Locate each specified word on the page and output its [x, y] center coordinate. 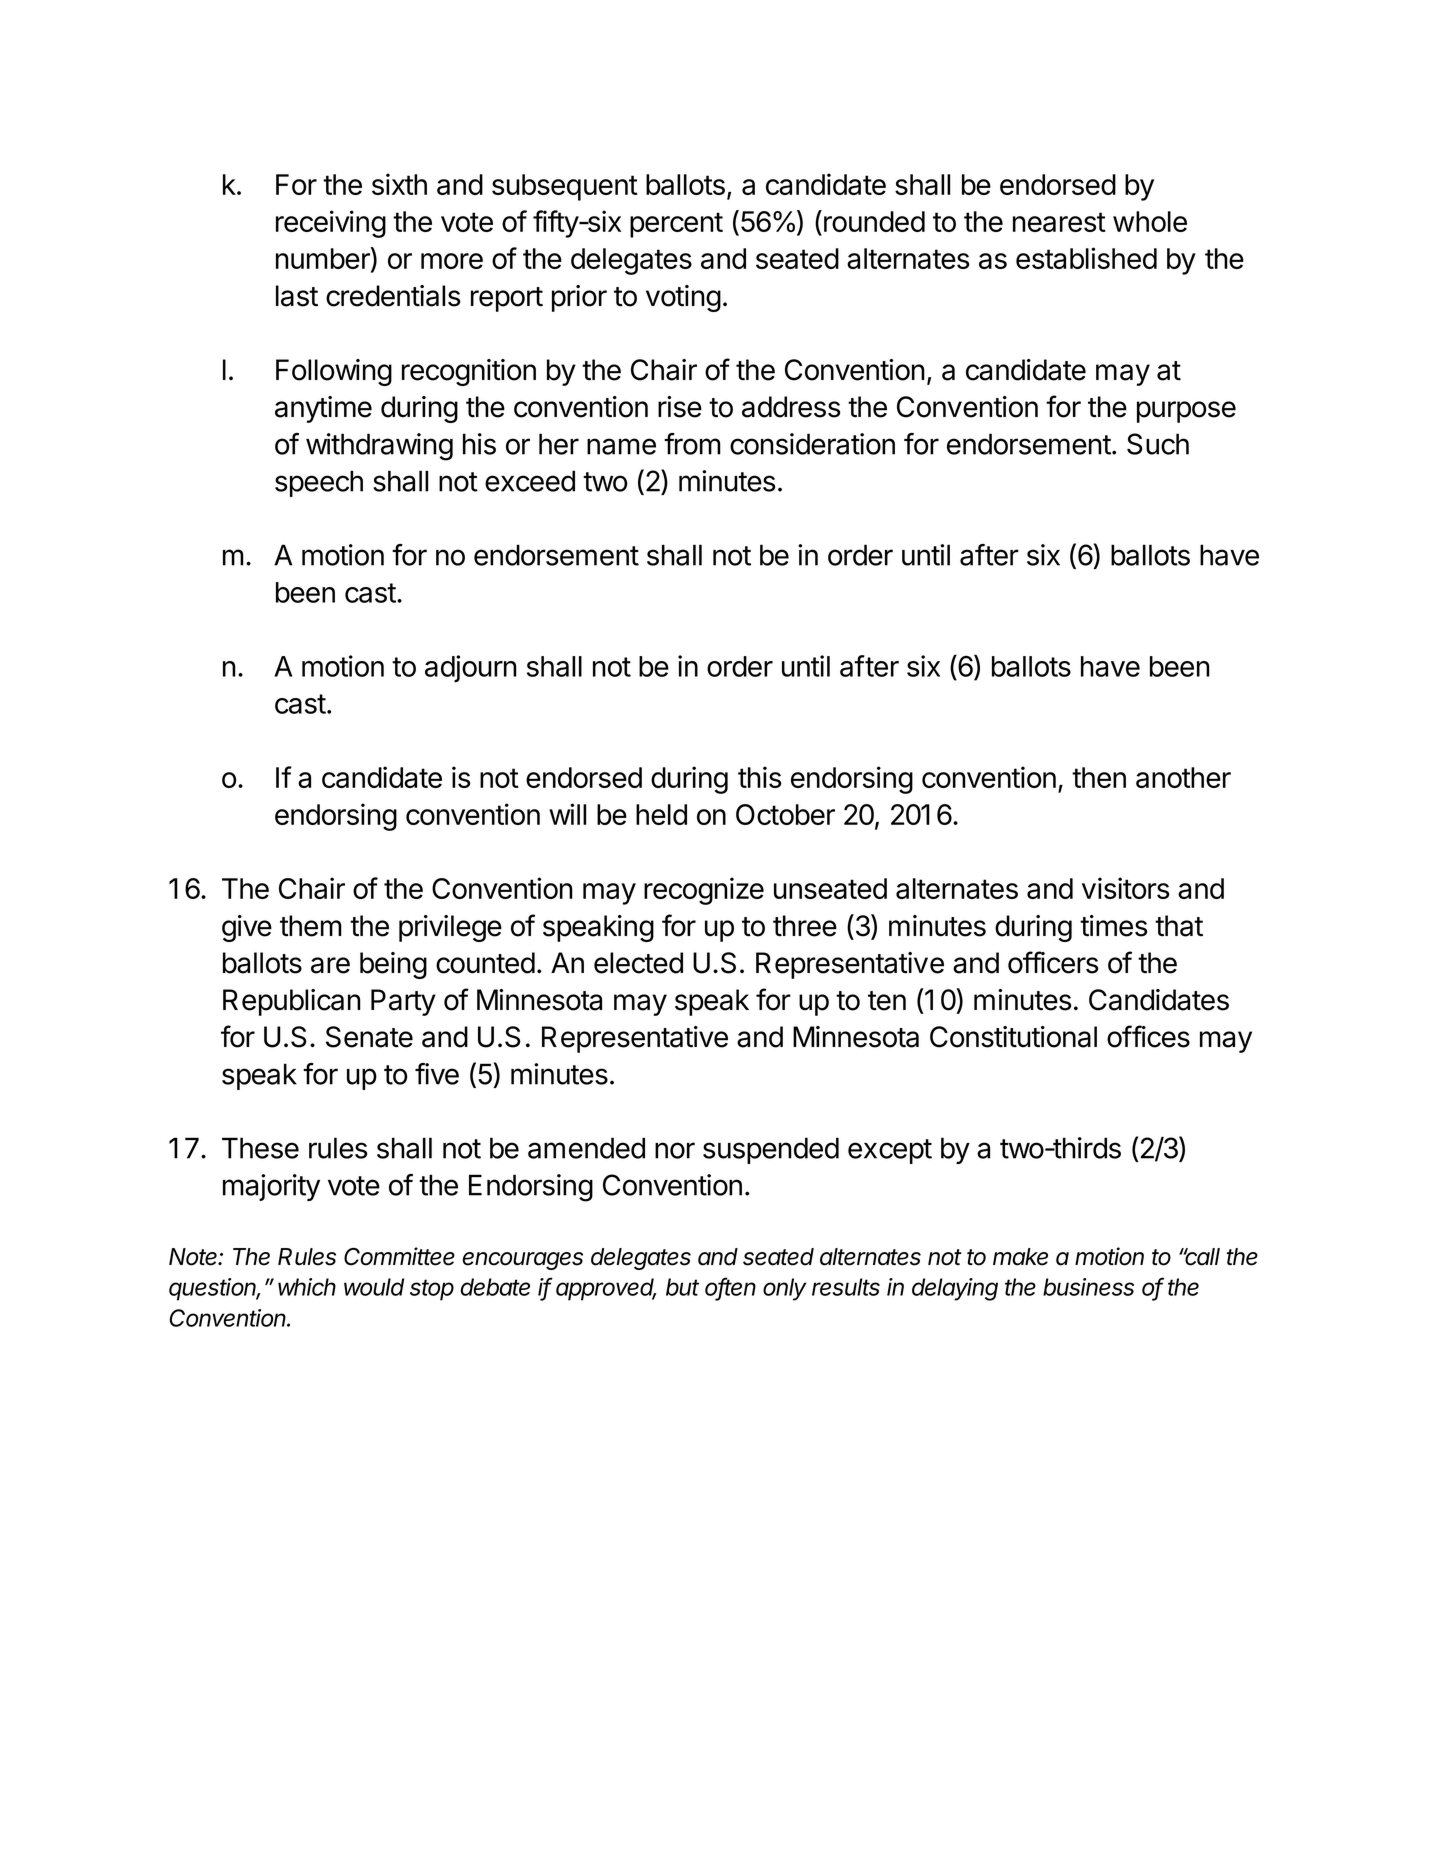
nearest [1059, 222]
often [730, 1287]
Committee [399, 1256]
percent [676, 225]
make [1020, 1257]
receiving [331, 224]
